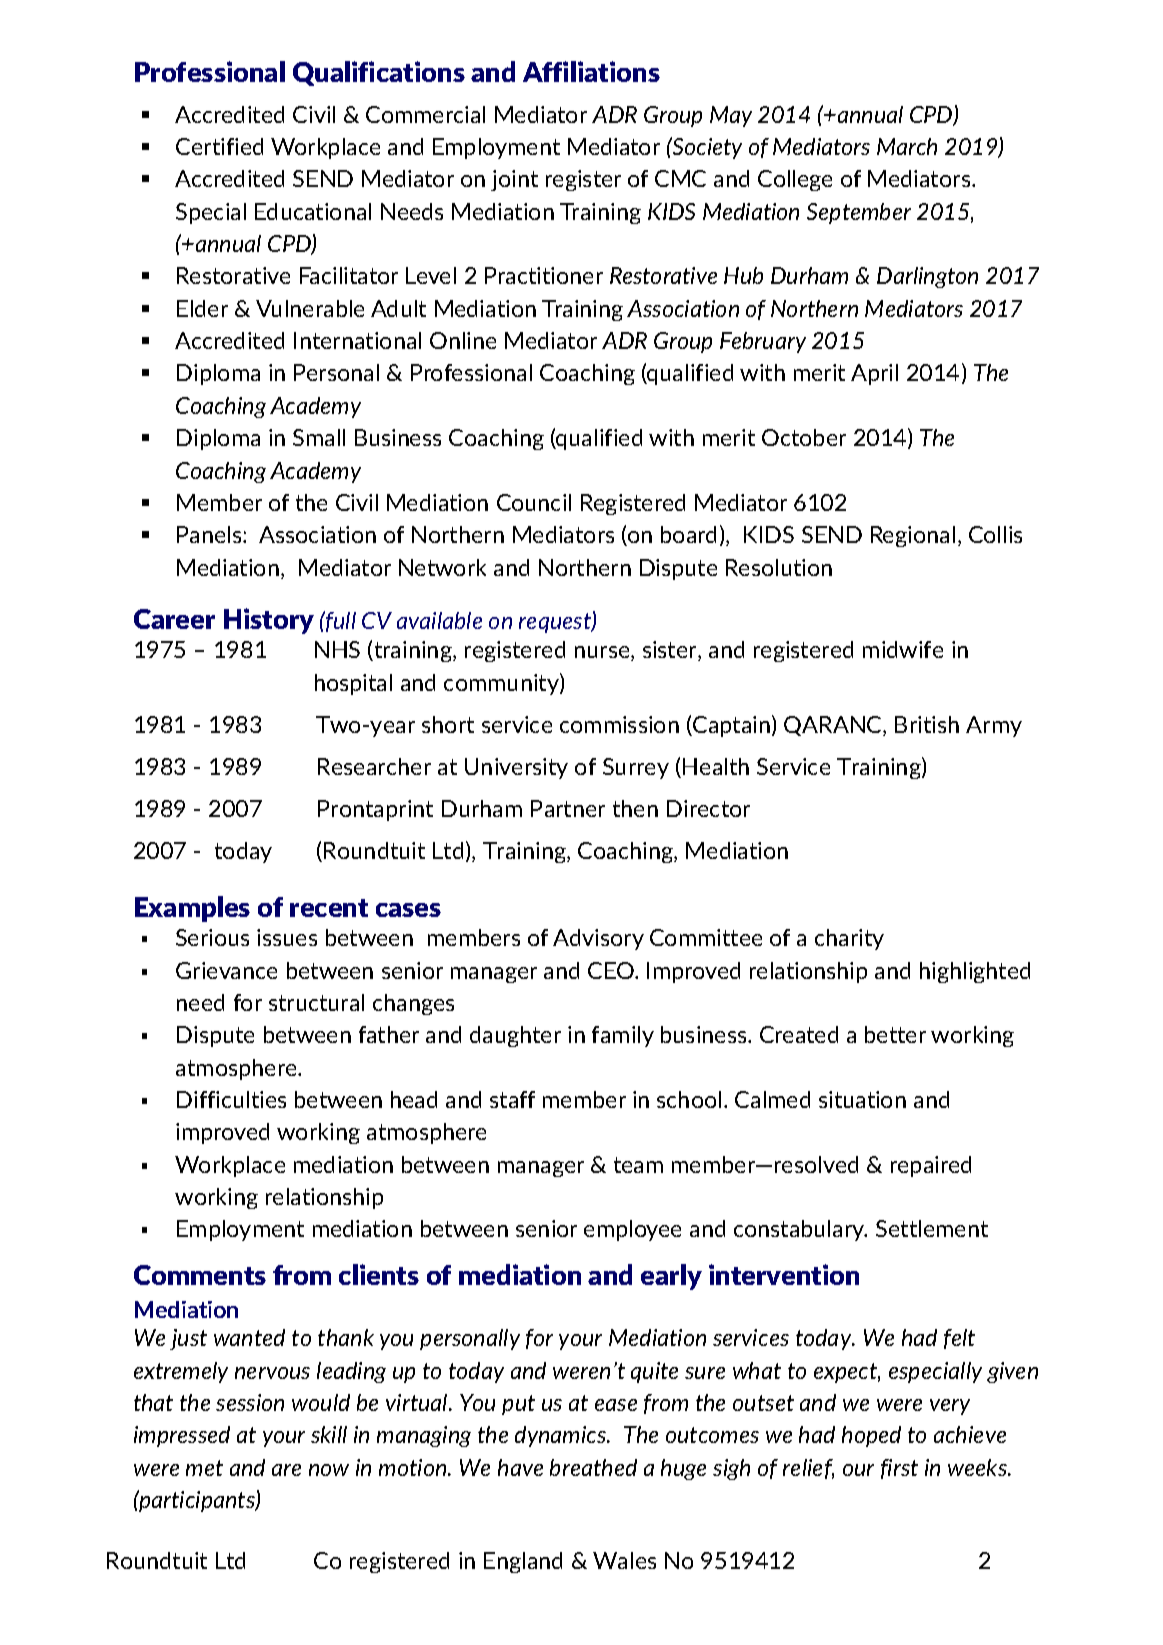  I want to click on family, so click(623, 1036).
